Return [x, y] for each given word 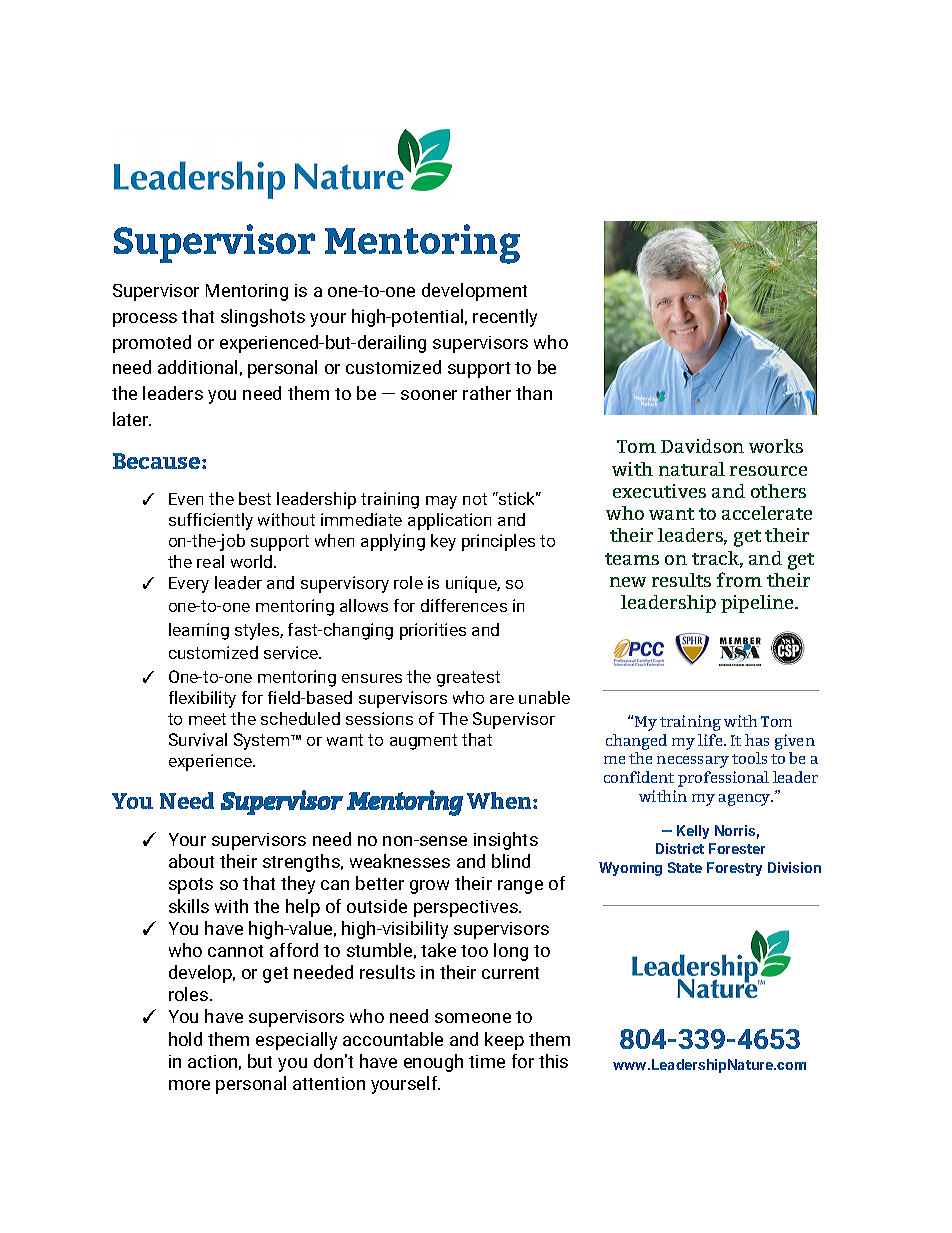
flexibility [202, 699]
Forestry [734, 869]
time [487, 1061]
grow [429, 887]
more [189, 1085]
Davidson [702, 446]
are [502, 699]
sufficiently [211, 521]
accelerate [767, 513]
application [449, 521]
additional [197, 367]
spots [191, 886]
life [711, 740]
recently [505, 318]
